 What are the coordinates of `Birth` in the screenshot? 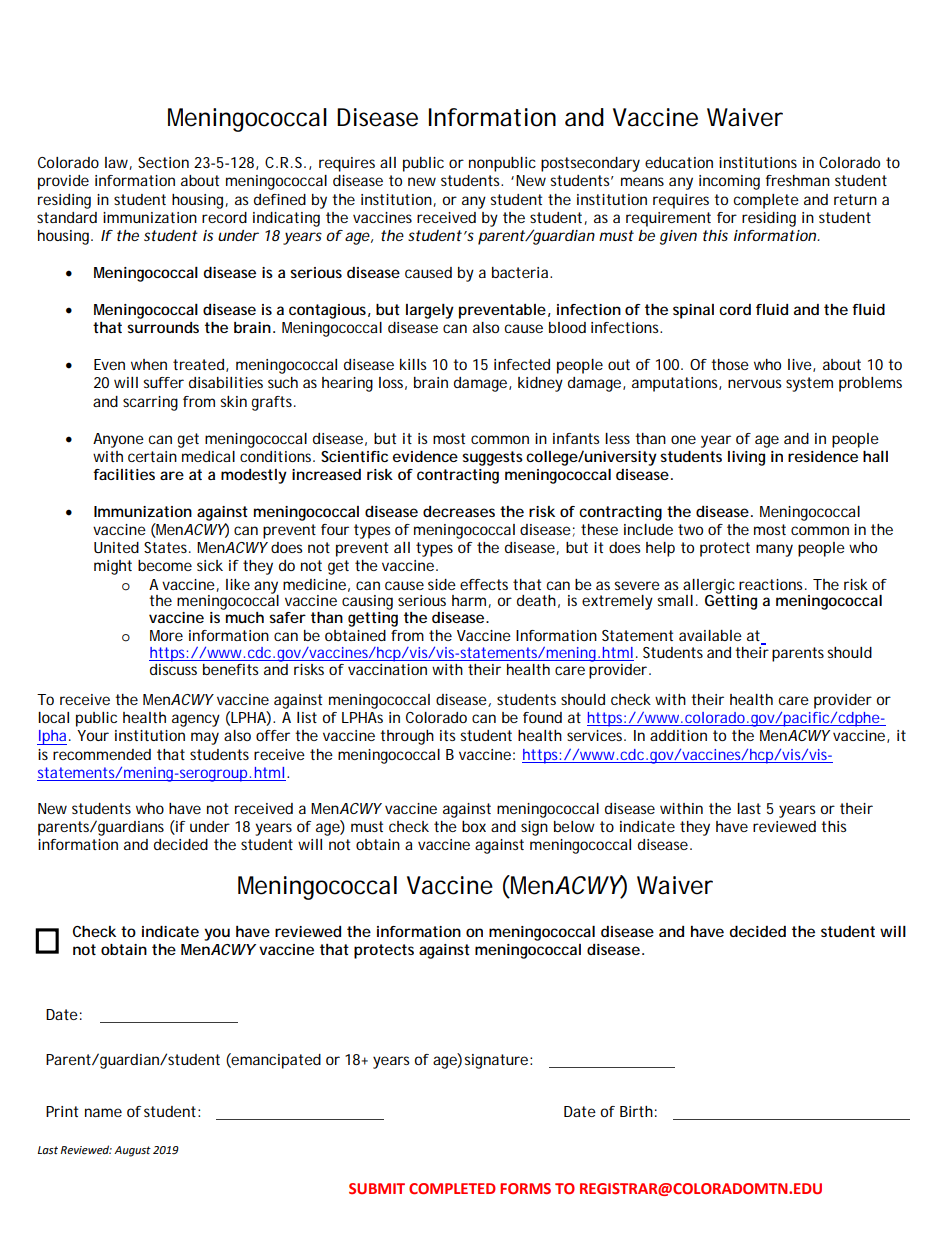 It's located at (636, 1111).
